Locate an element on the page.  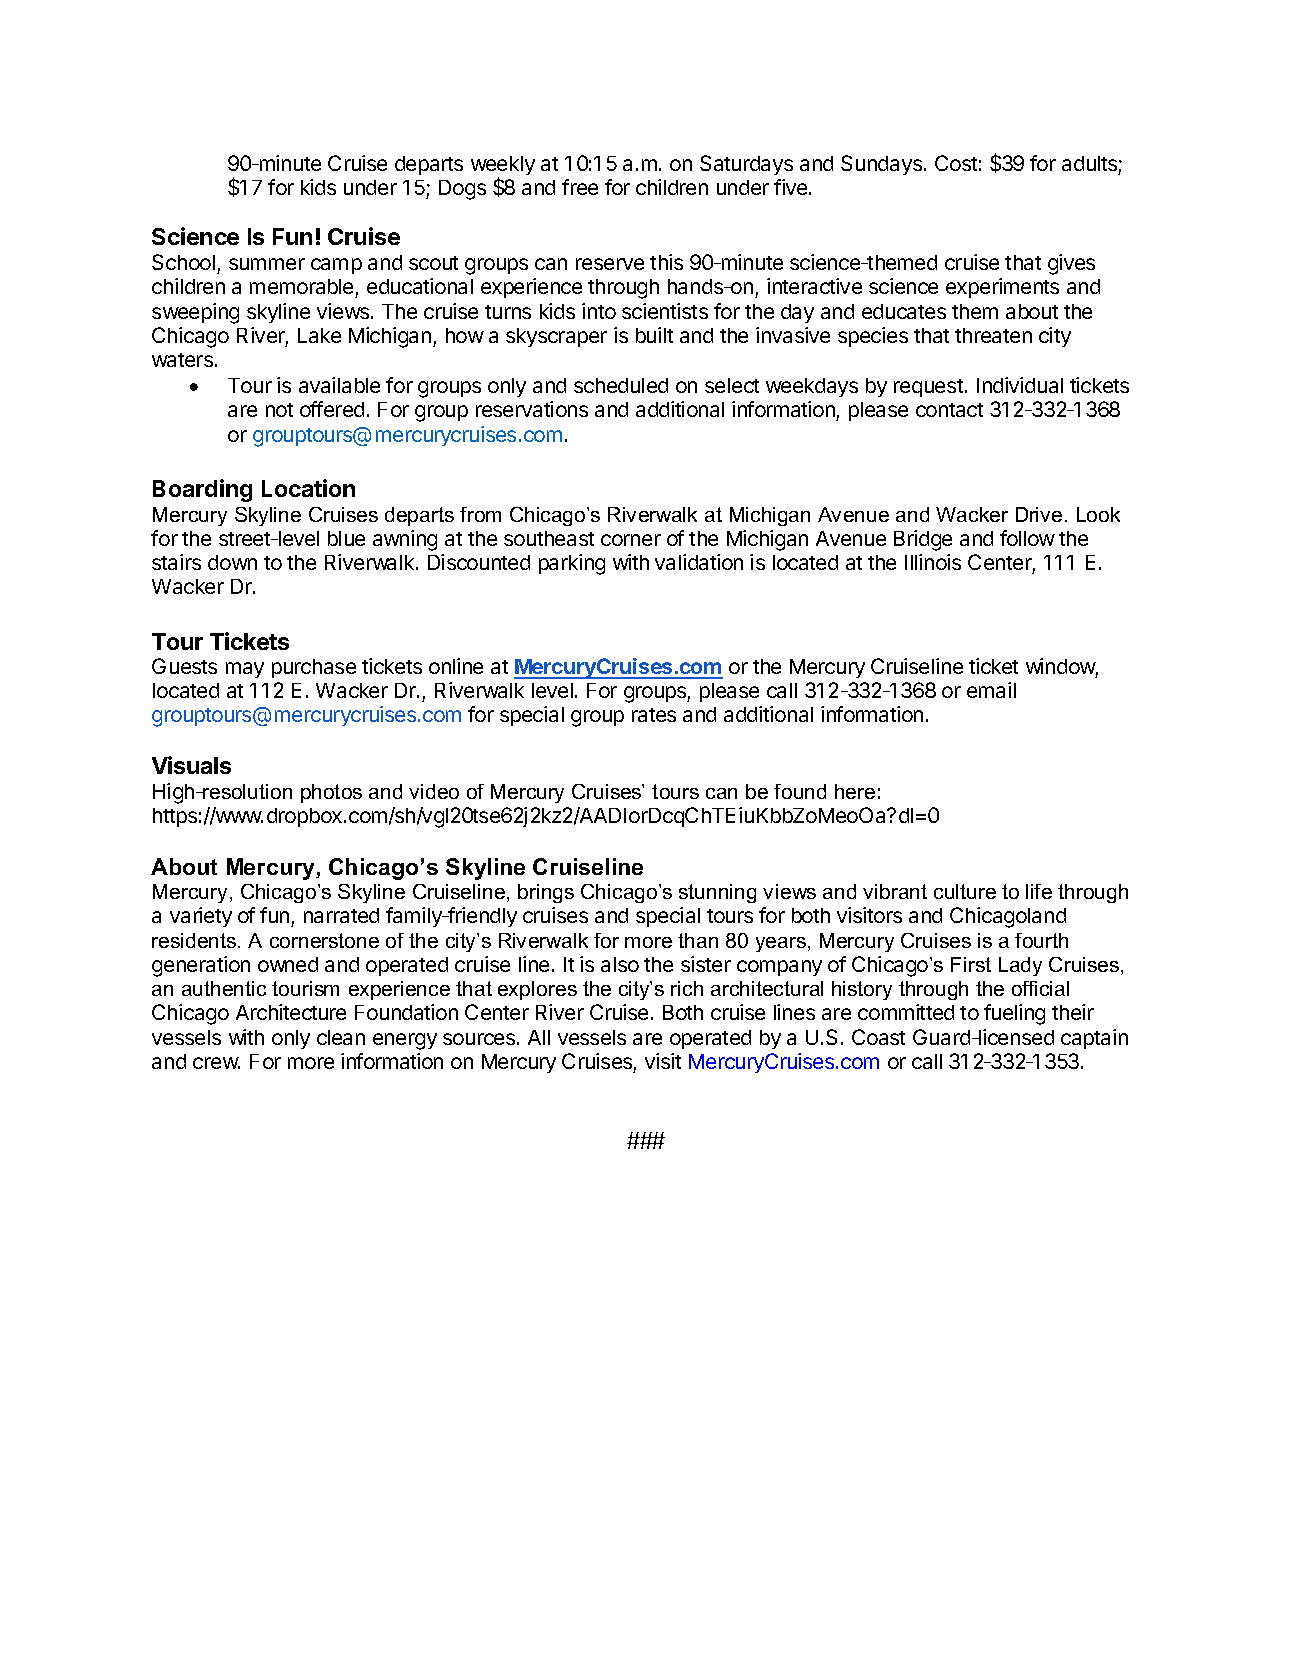
down is located at coordinates (232, 562).
